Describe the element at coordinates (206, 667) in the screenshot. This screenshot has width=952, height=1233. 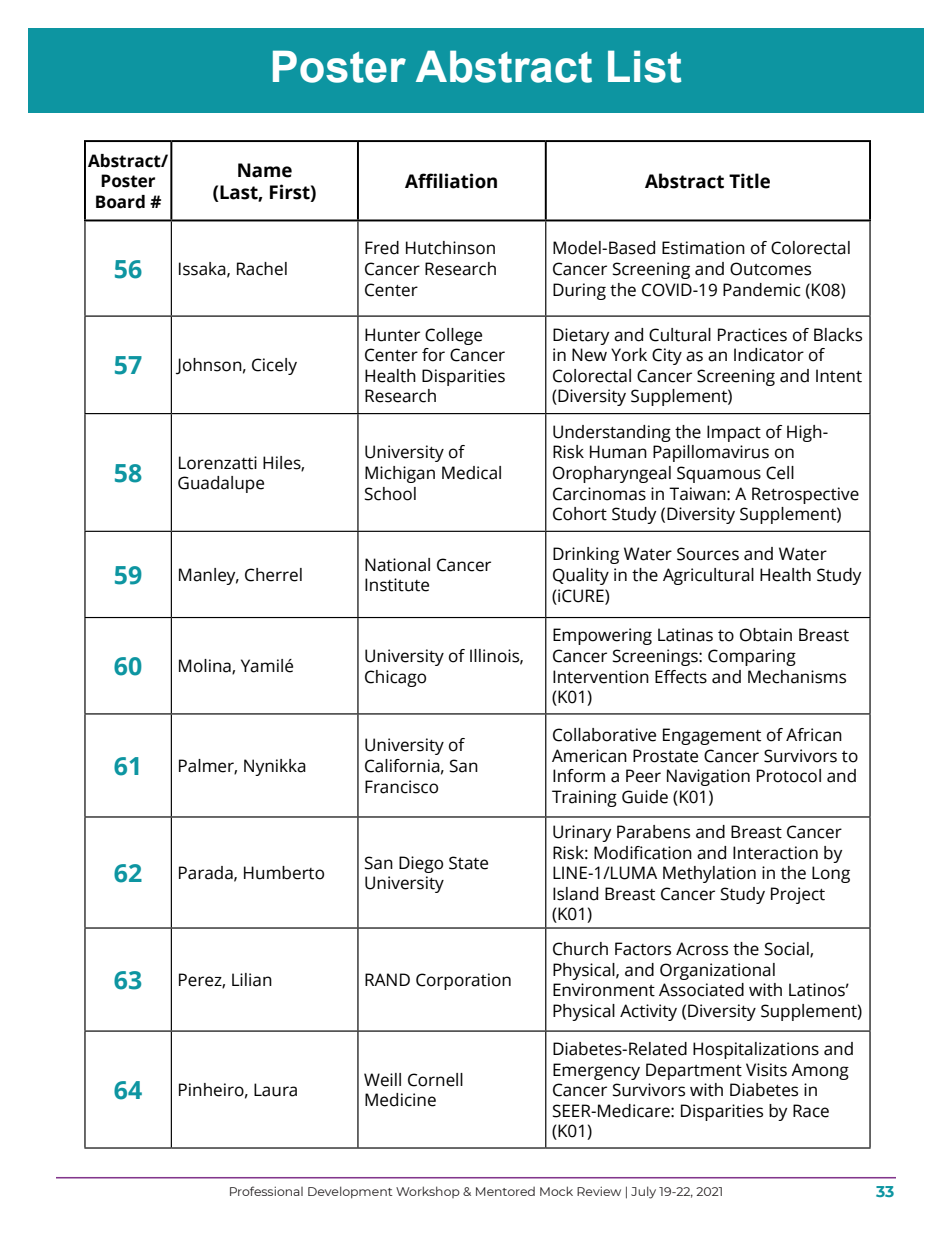
I see `Molina` at that location.
